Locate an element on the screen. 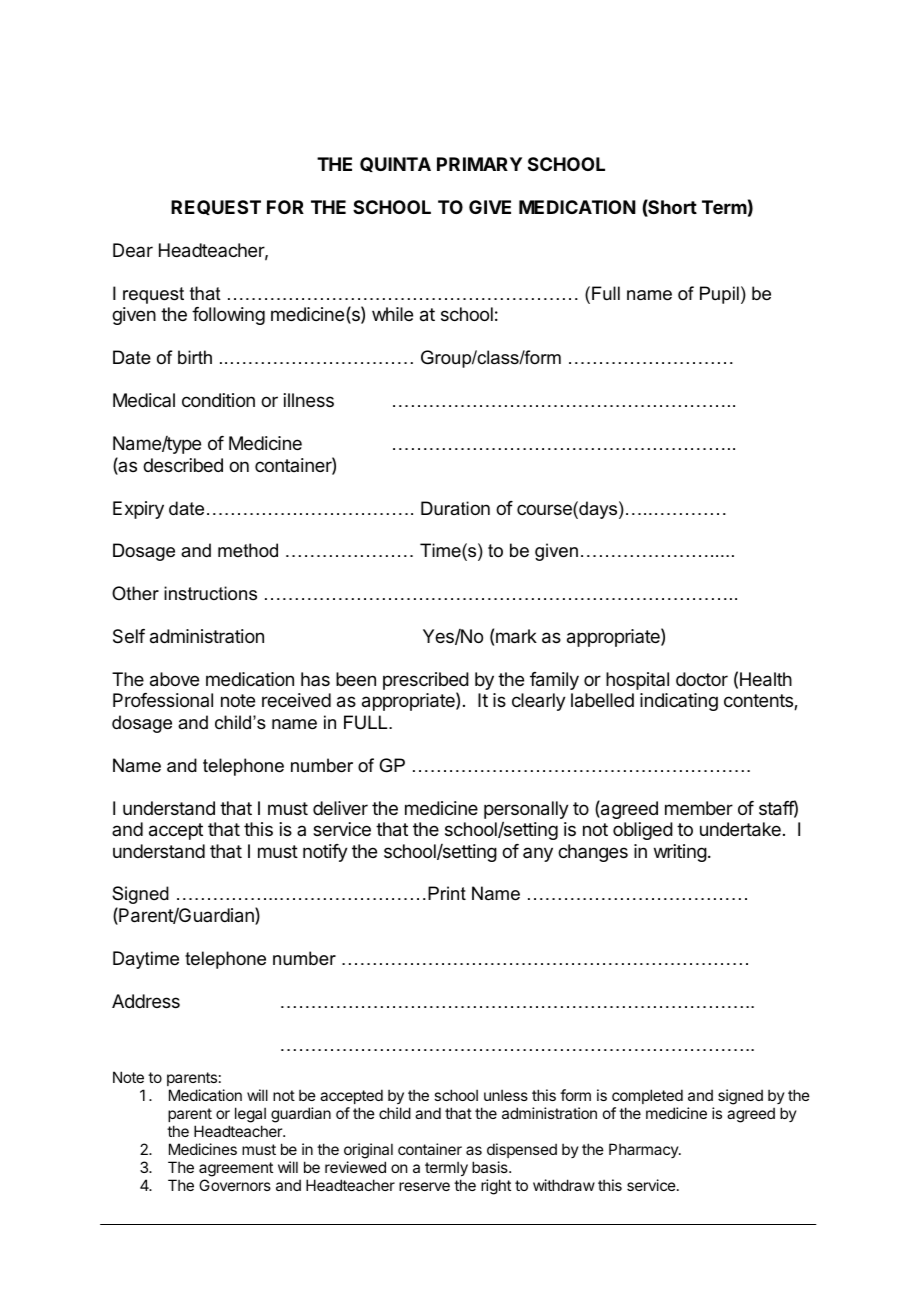  Pupil is located at coordinates (719, 295).
